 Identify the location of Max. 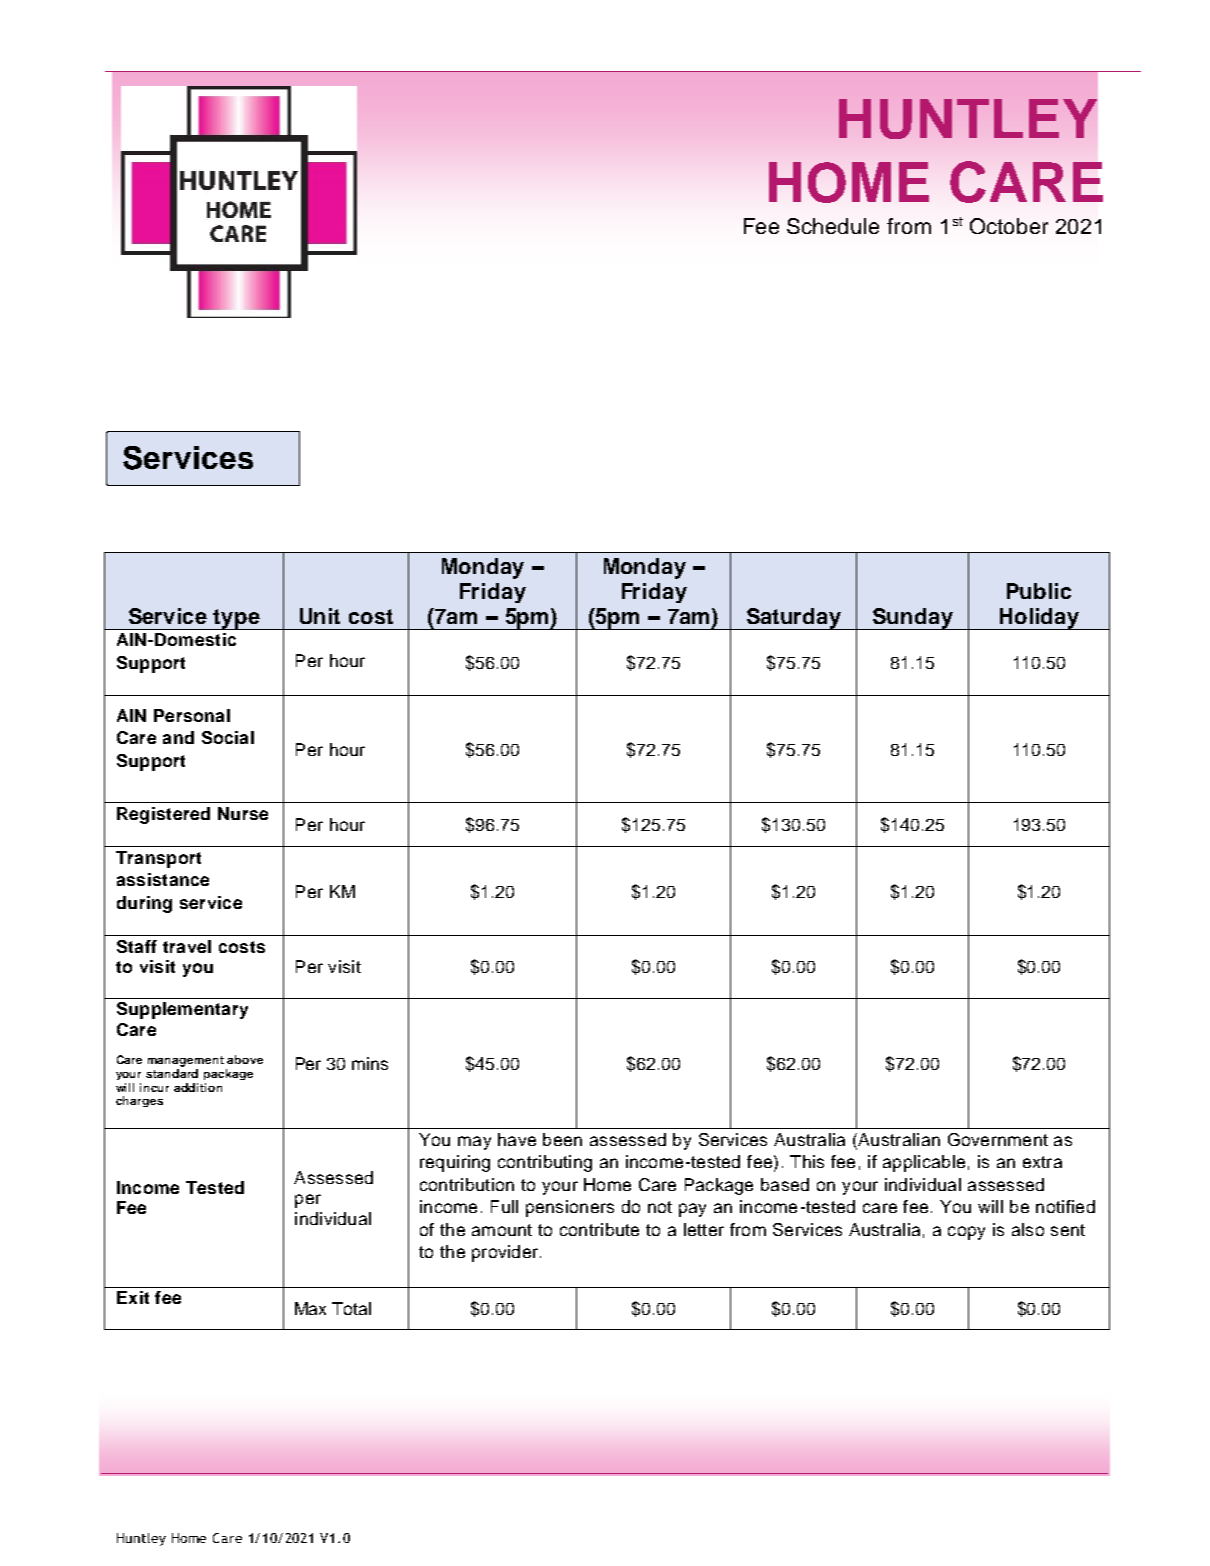
(310, 1308).
